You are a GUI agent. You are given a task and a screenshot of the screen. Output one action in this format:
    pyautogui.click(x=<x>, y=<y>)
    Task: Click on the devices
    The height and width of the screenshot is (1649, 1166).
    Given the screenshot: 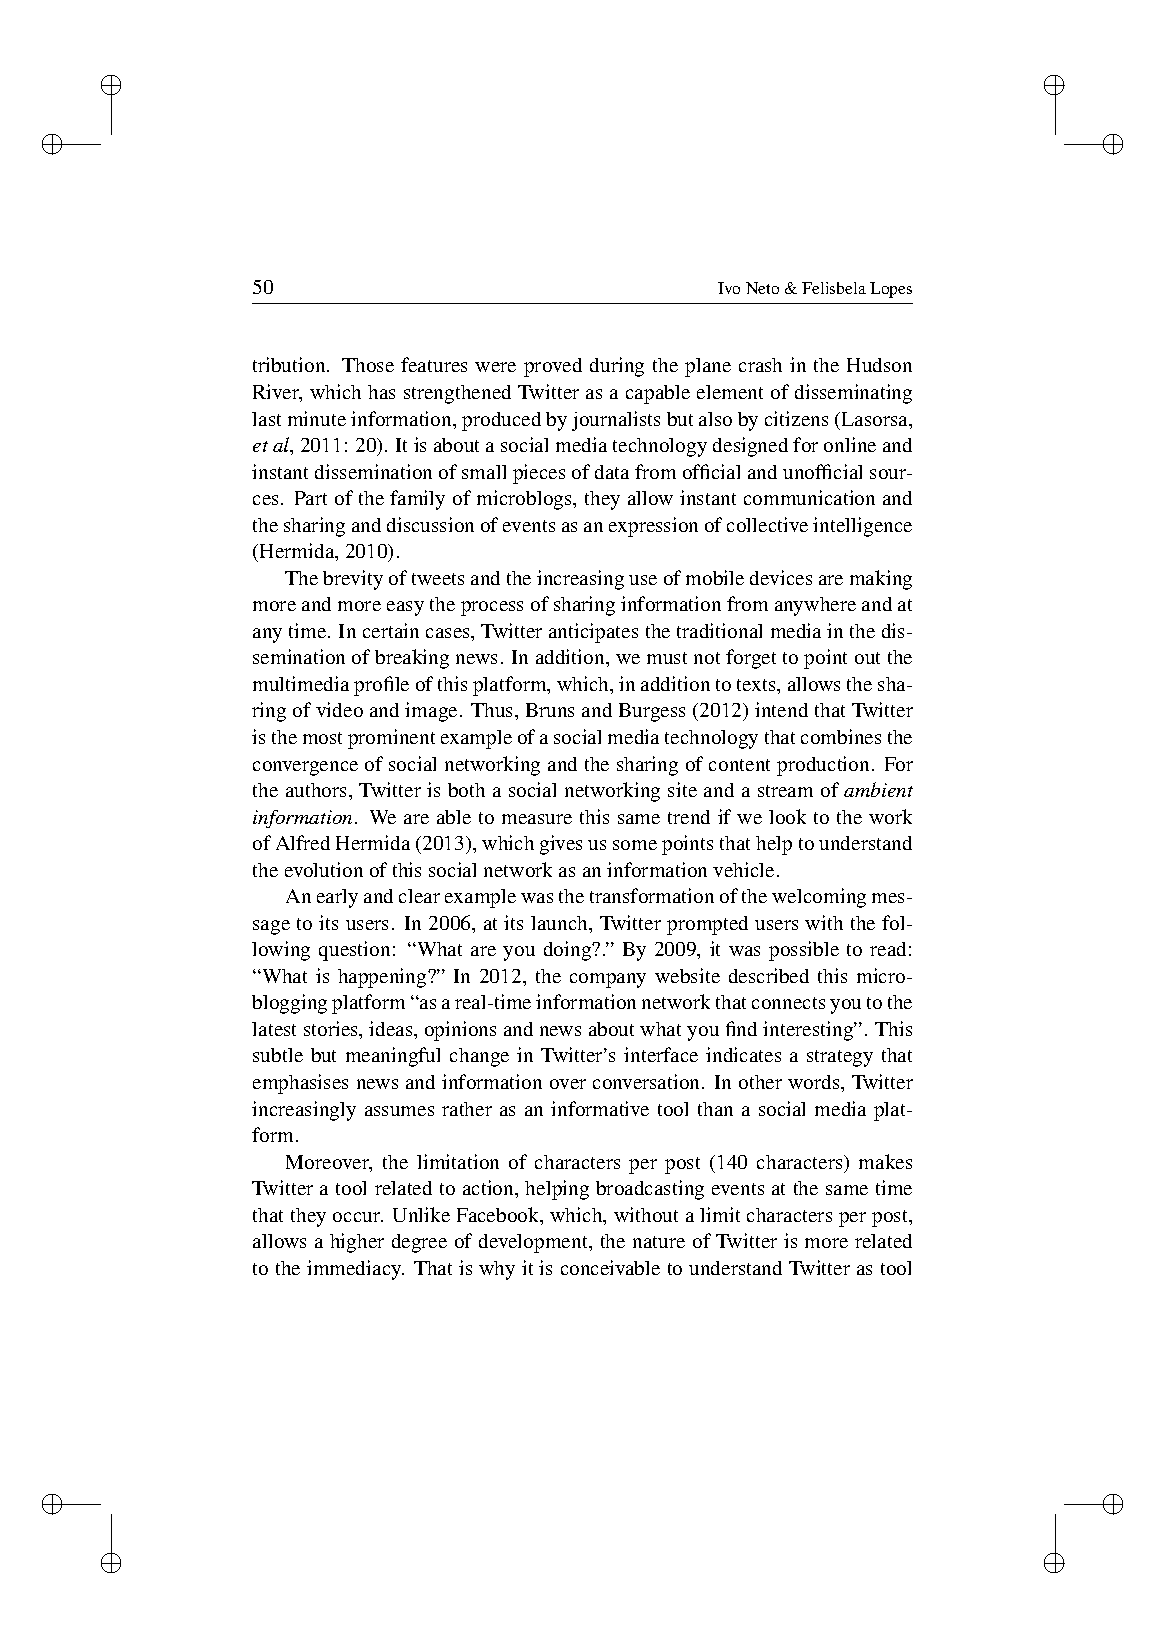 What is the action you would take?
    pyautogui.click(x=781, y=577)
